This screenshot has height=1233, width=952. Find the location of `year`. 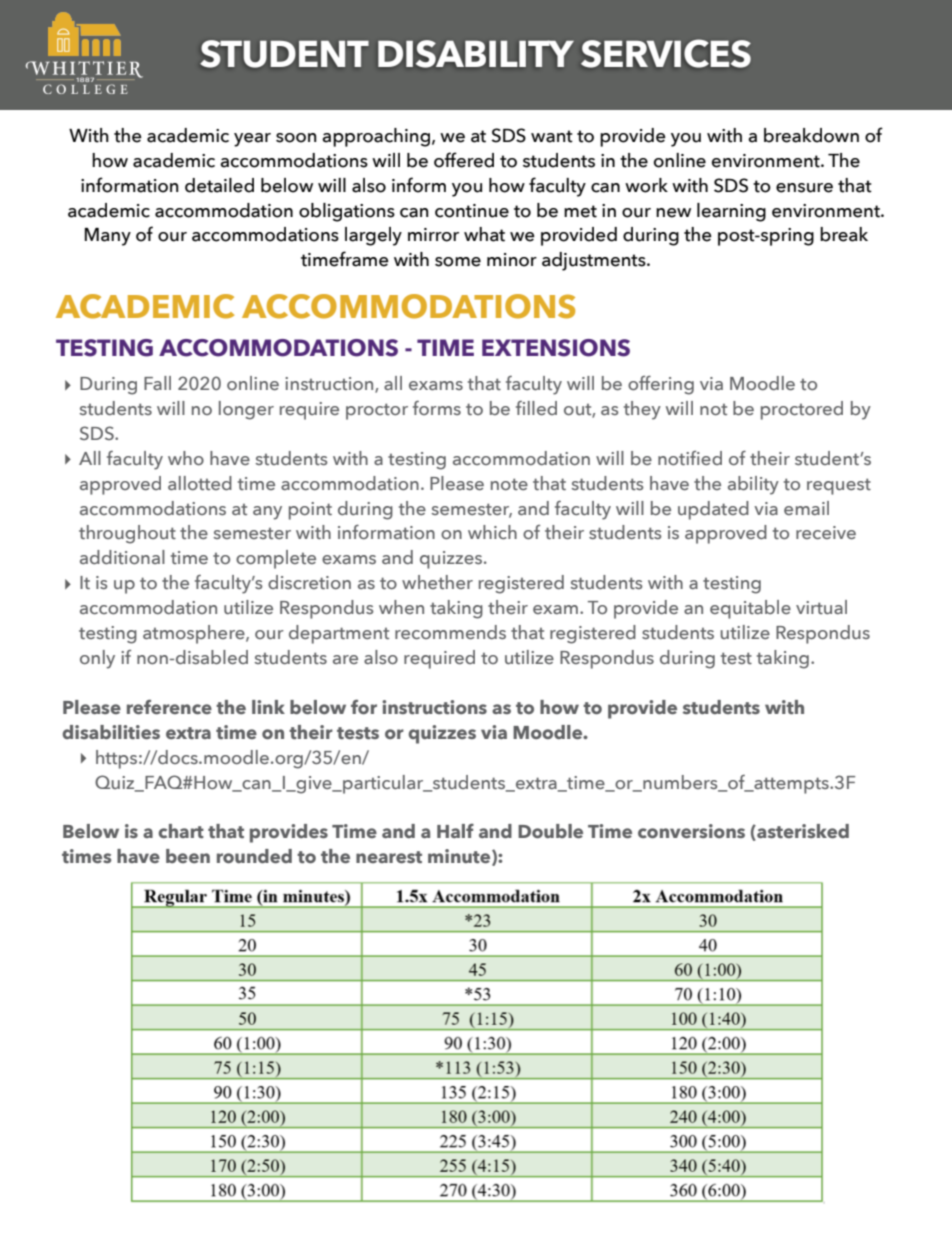

year is located at coordinates (252, 140).
